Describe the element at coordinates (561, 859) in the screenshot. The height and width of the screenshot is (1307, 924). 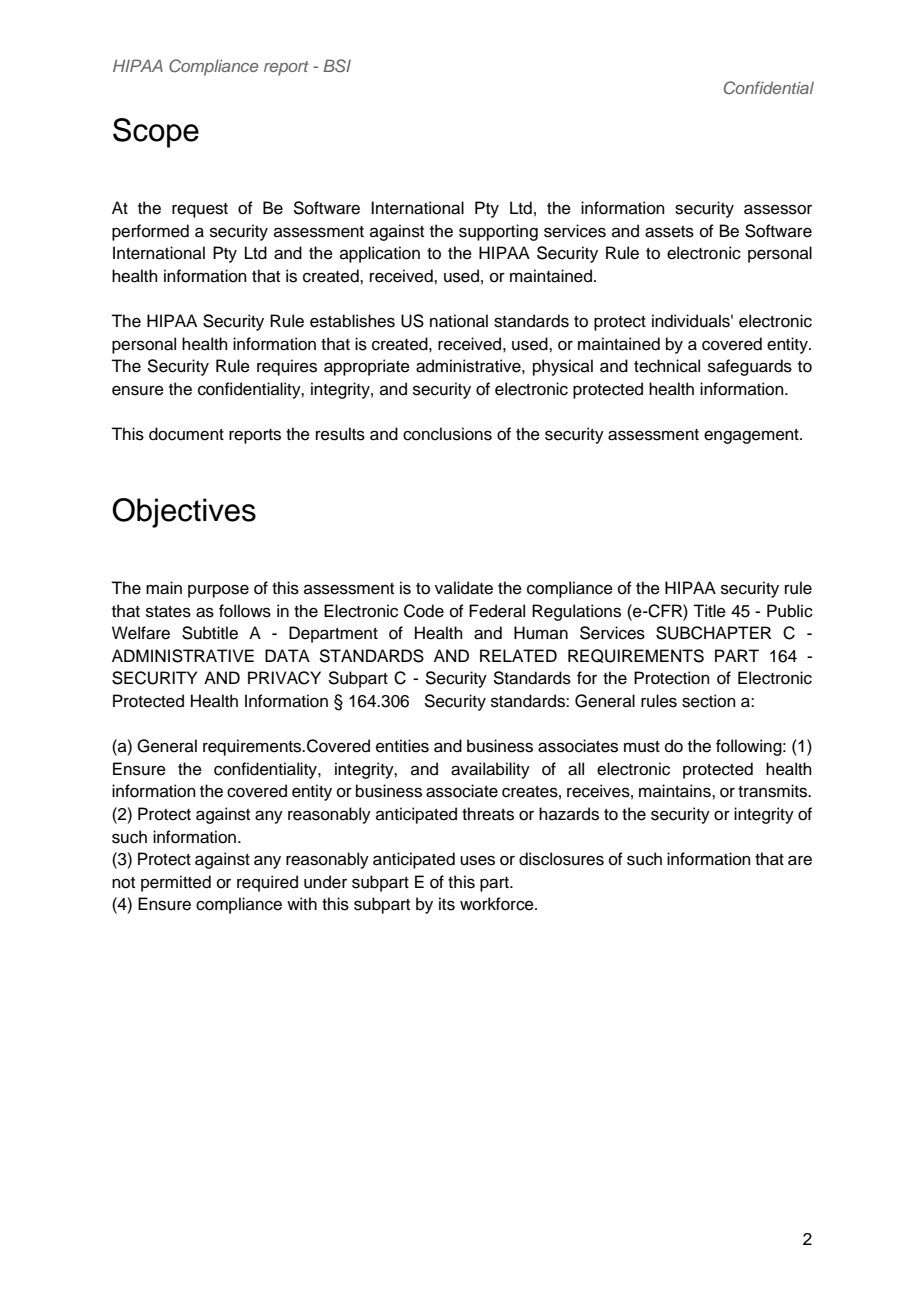
I see `disclosures` at that location.
